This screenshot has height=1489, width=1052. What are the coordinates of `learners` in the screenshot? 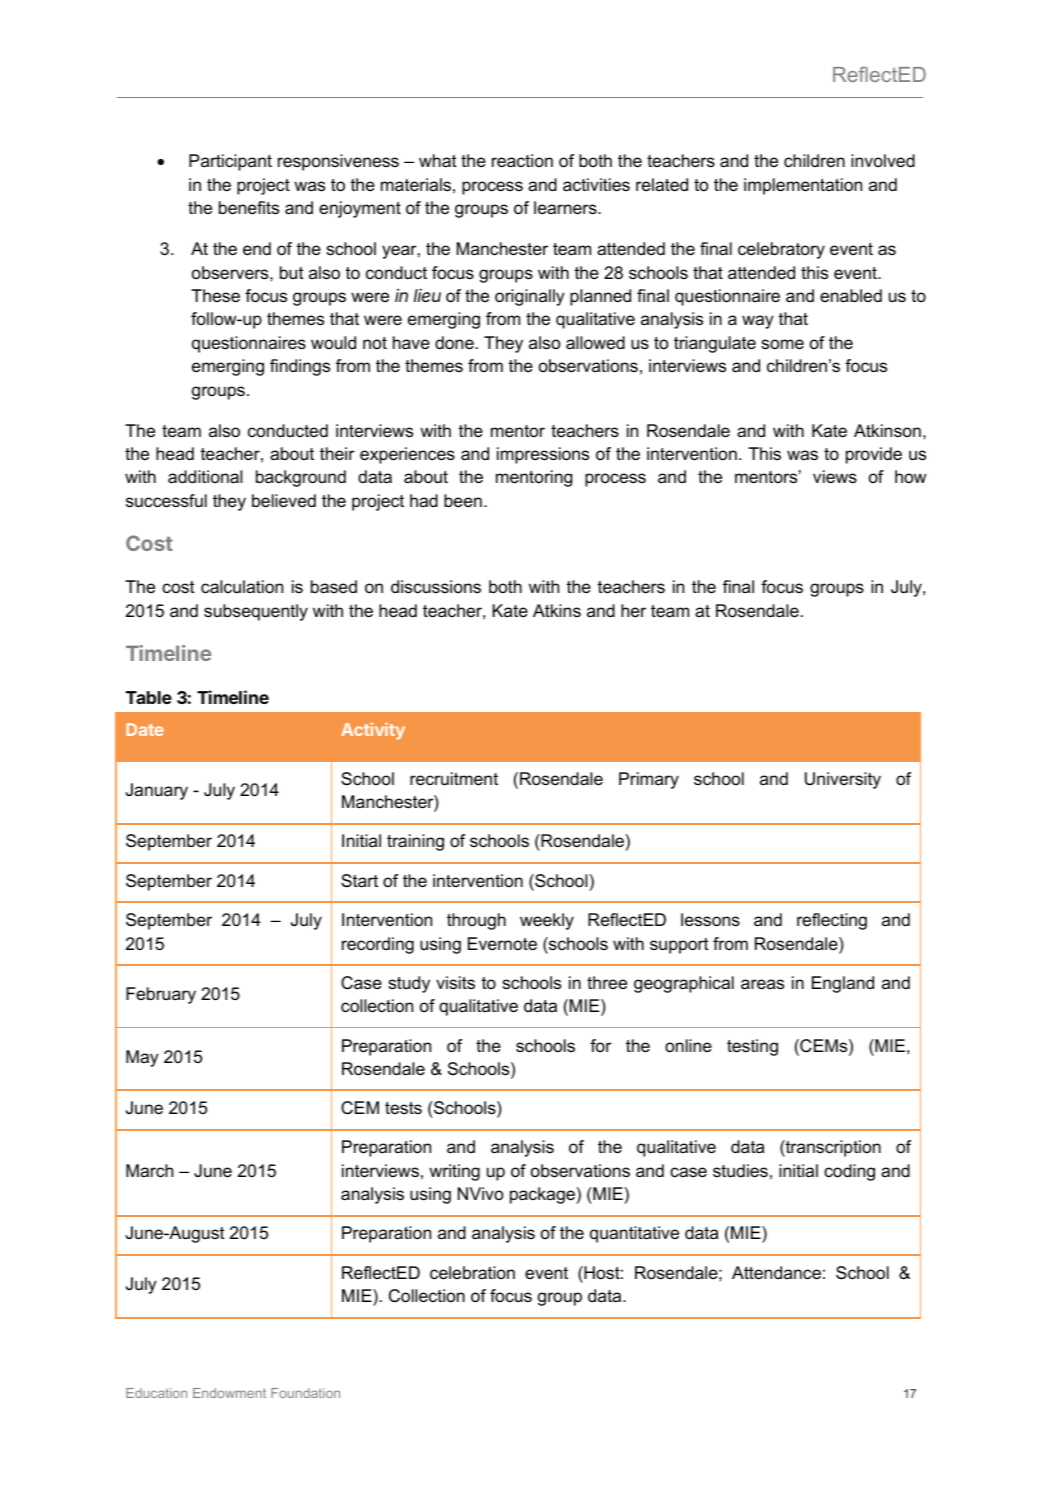 It's located at (566, 208).
